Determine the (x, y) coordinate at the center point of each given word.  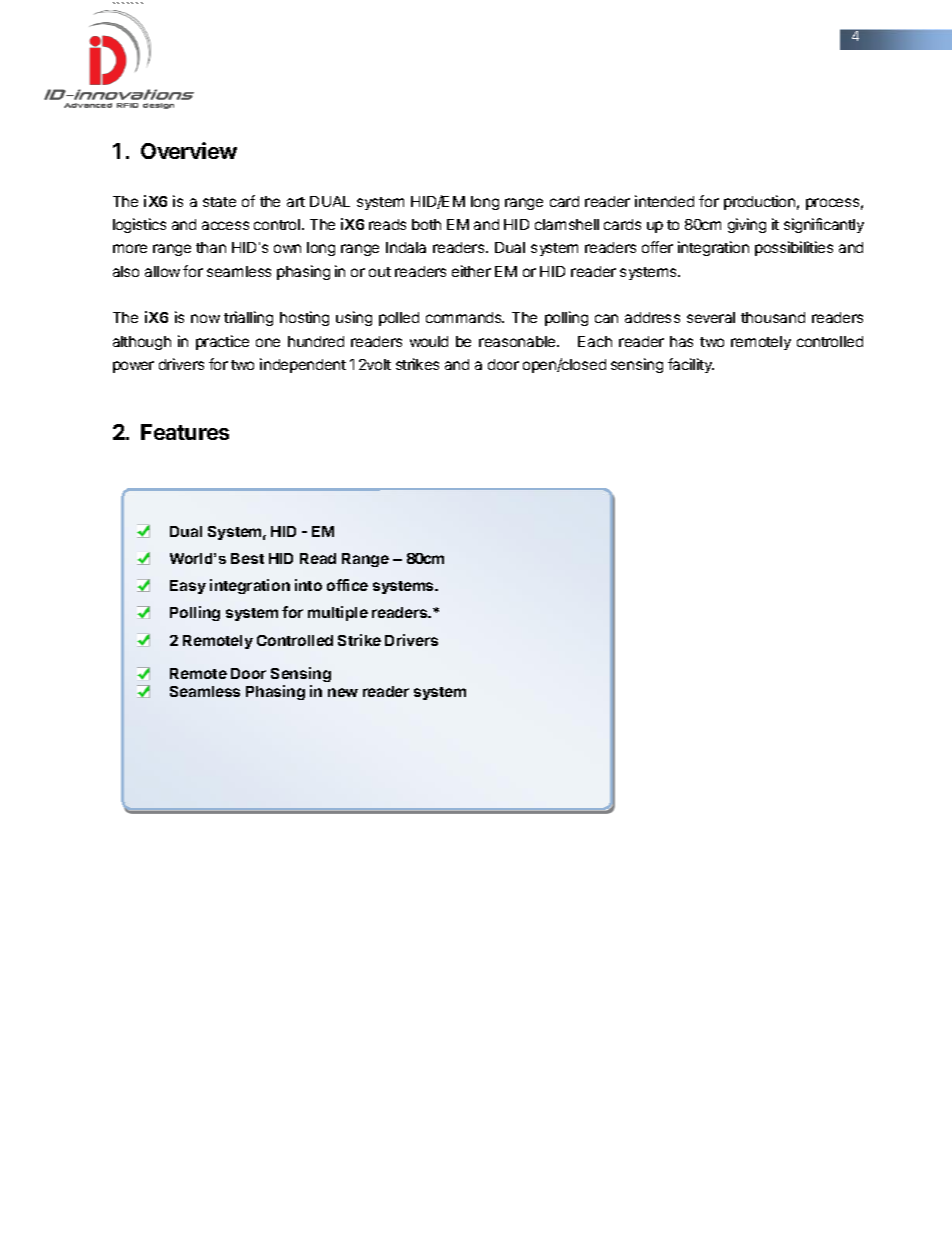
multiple (338, 613)
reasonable (518, 341)
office (347, 585)
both (426, 224)
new (343, 692)
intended (664, 201)
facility (691, 365)
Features (185, 432)
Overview (189, 150)
